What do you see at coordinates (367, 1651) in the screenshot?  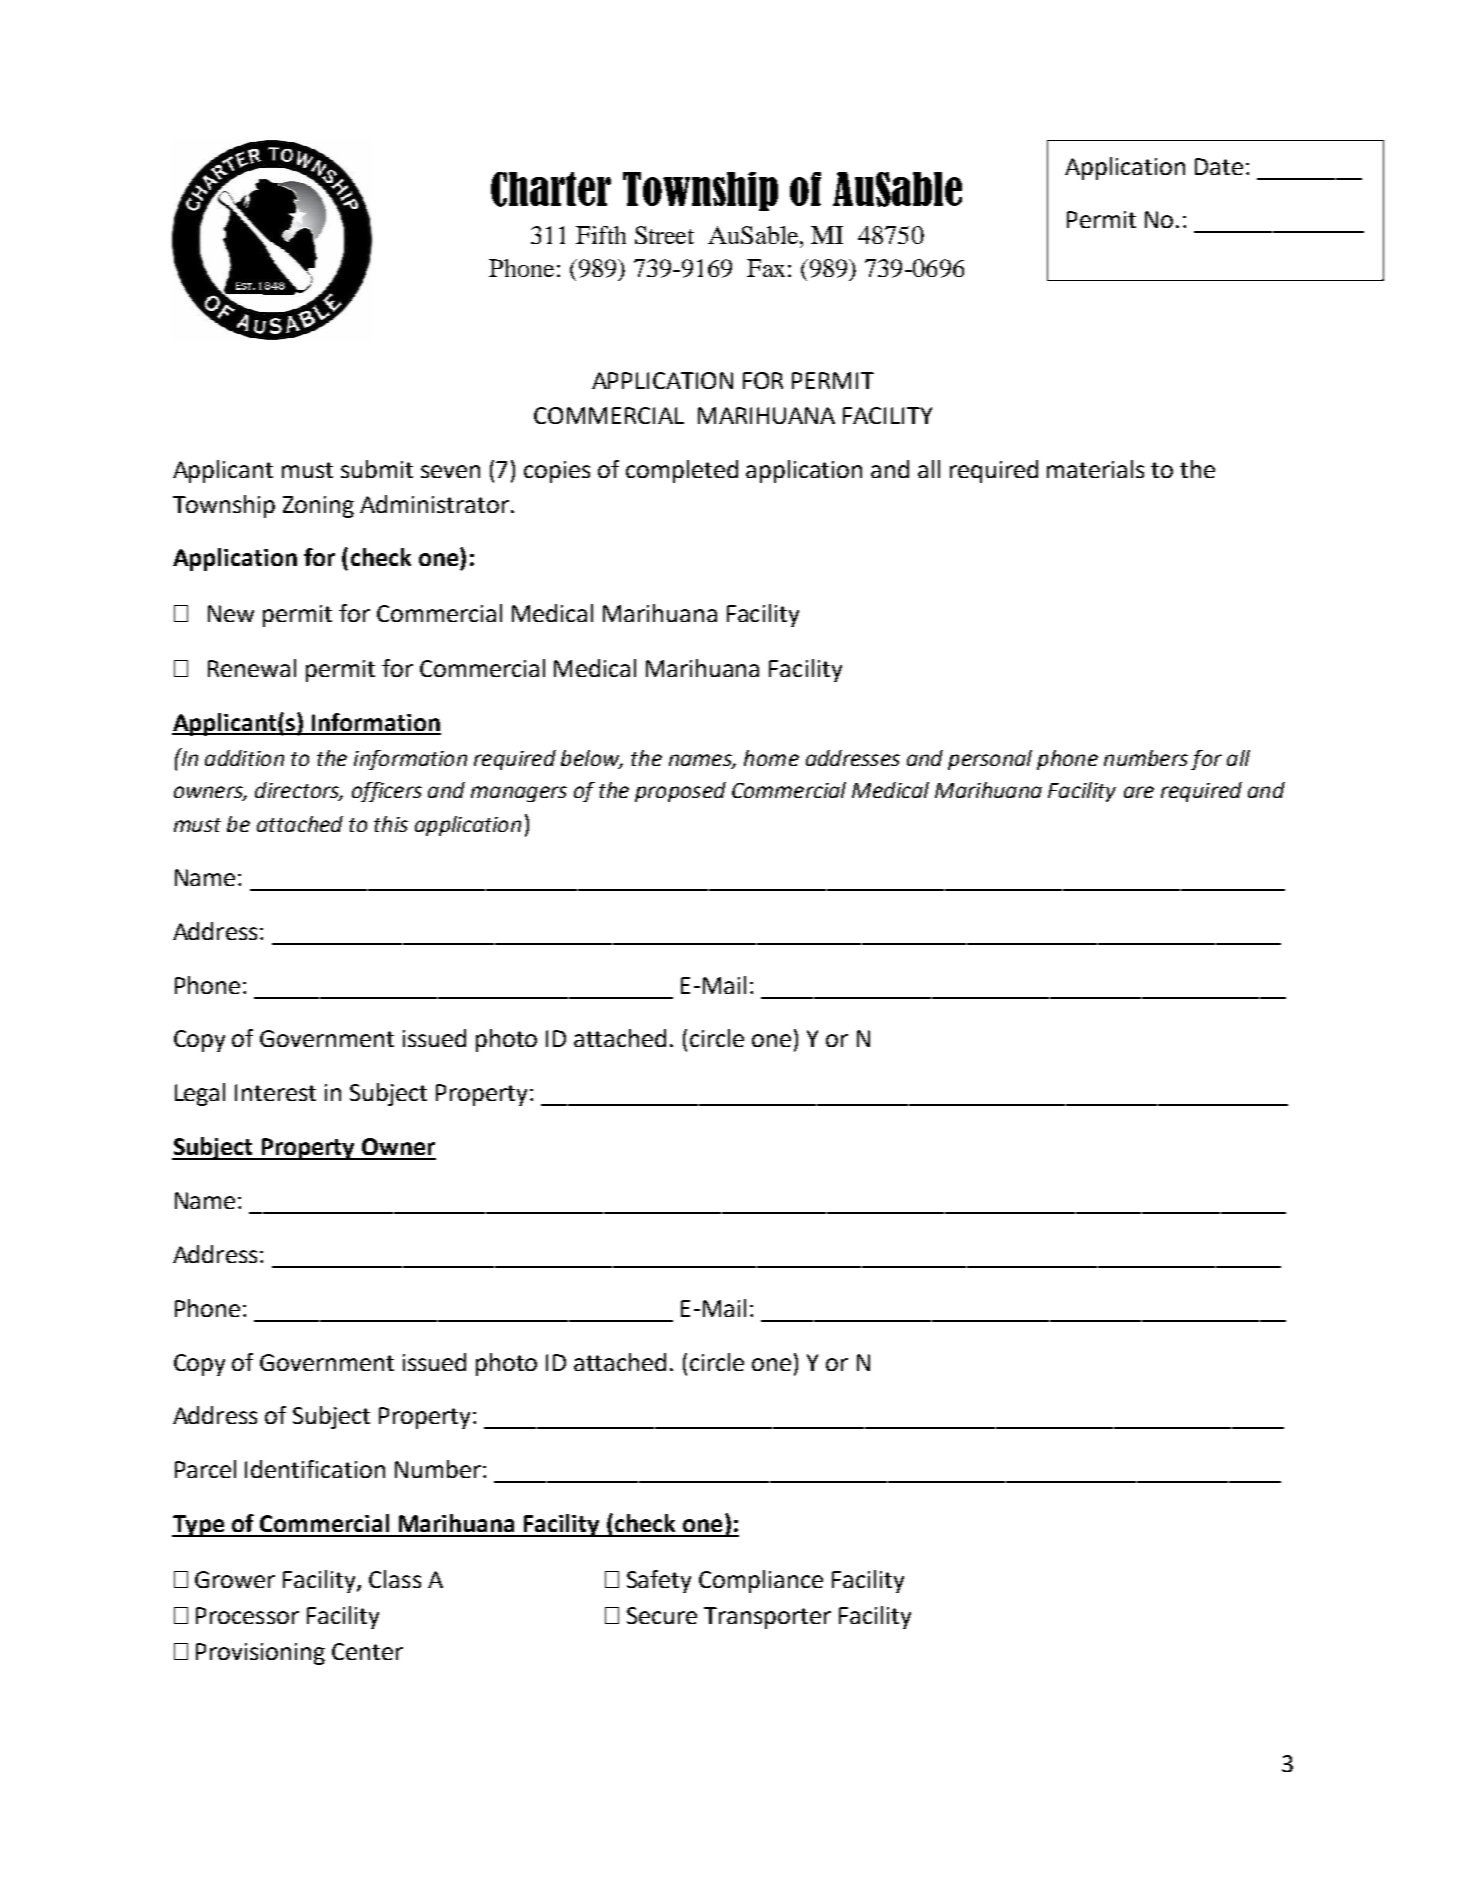 I see `Center` at bounding box center [367, 1651].
